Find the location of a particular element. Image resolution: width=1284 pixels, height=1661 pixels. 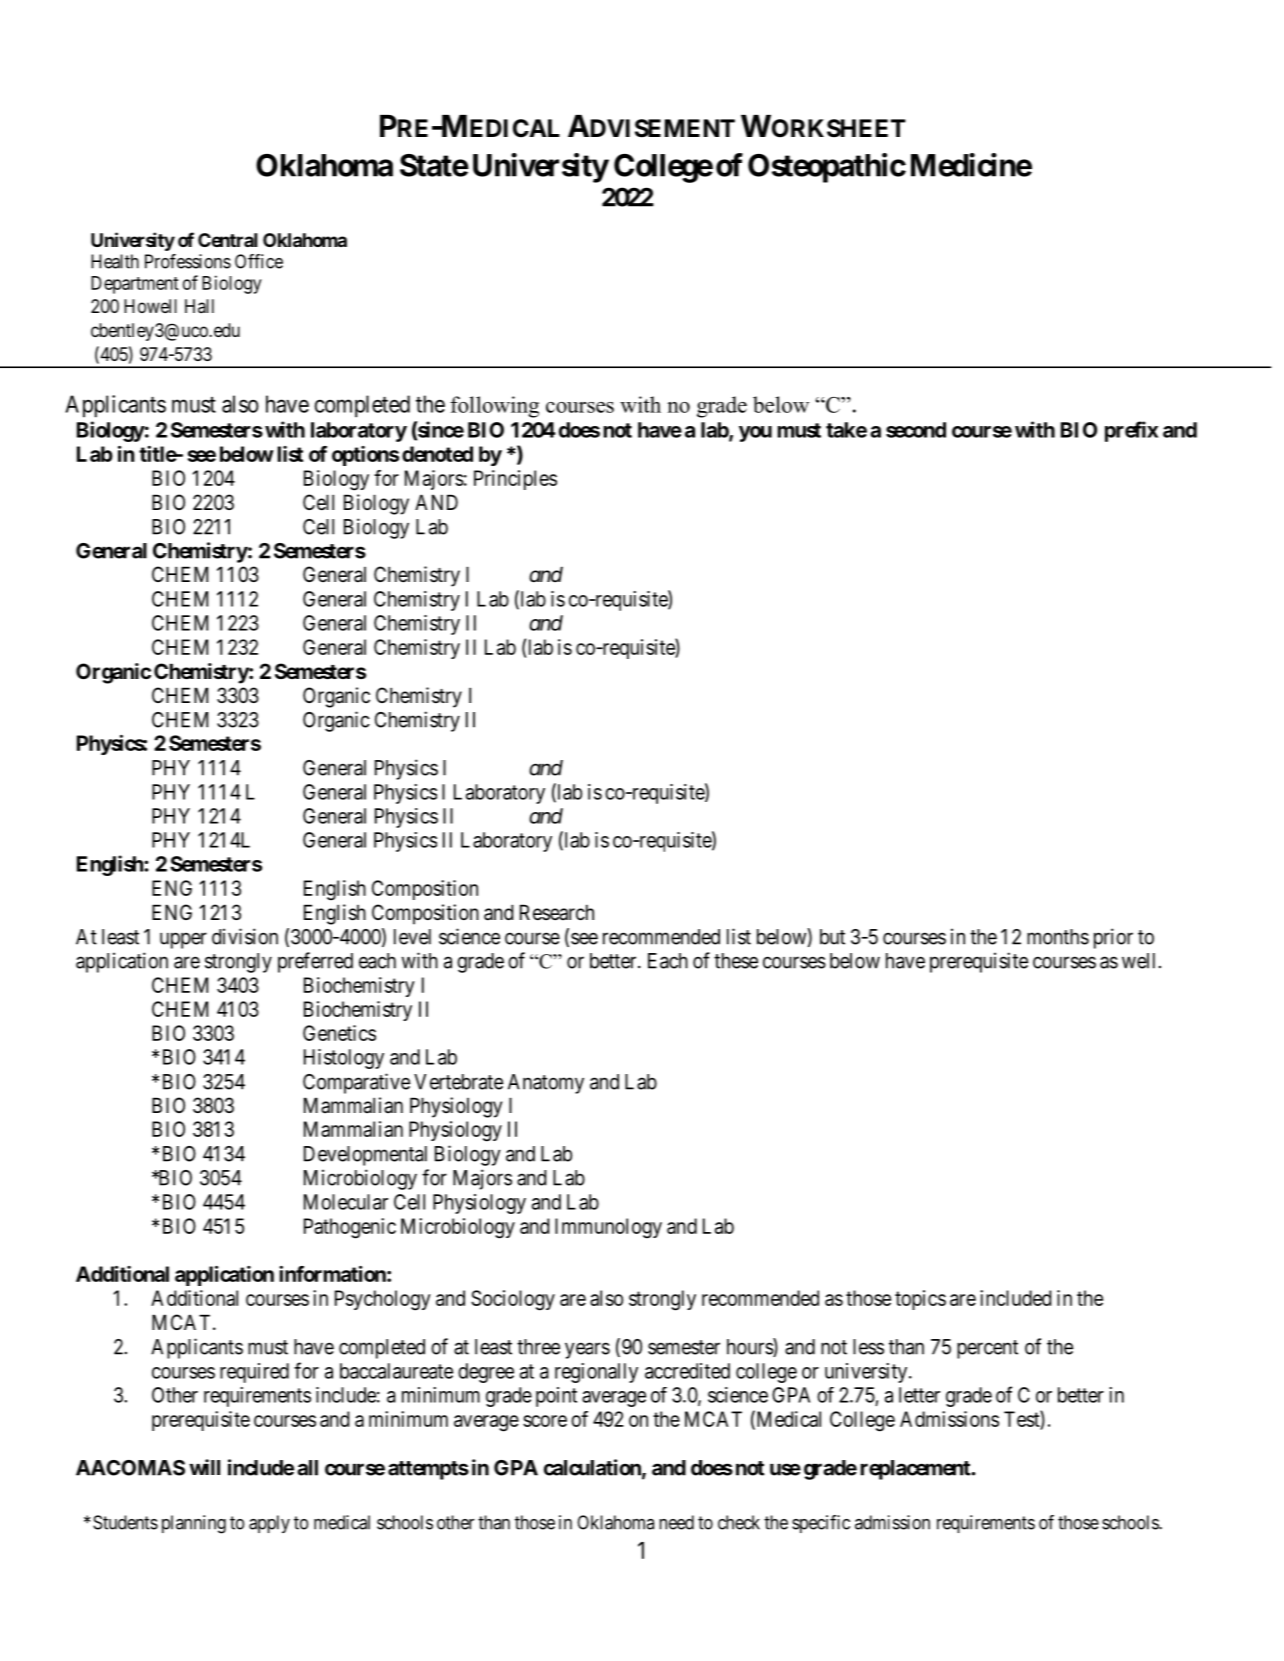

Office is located at coordinates (259, 261).
